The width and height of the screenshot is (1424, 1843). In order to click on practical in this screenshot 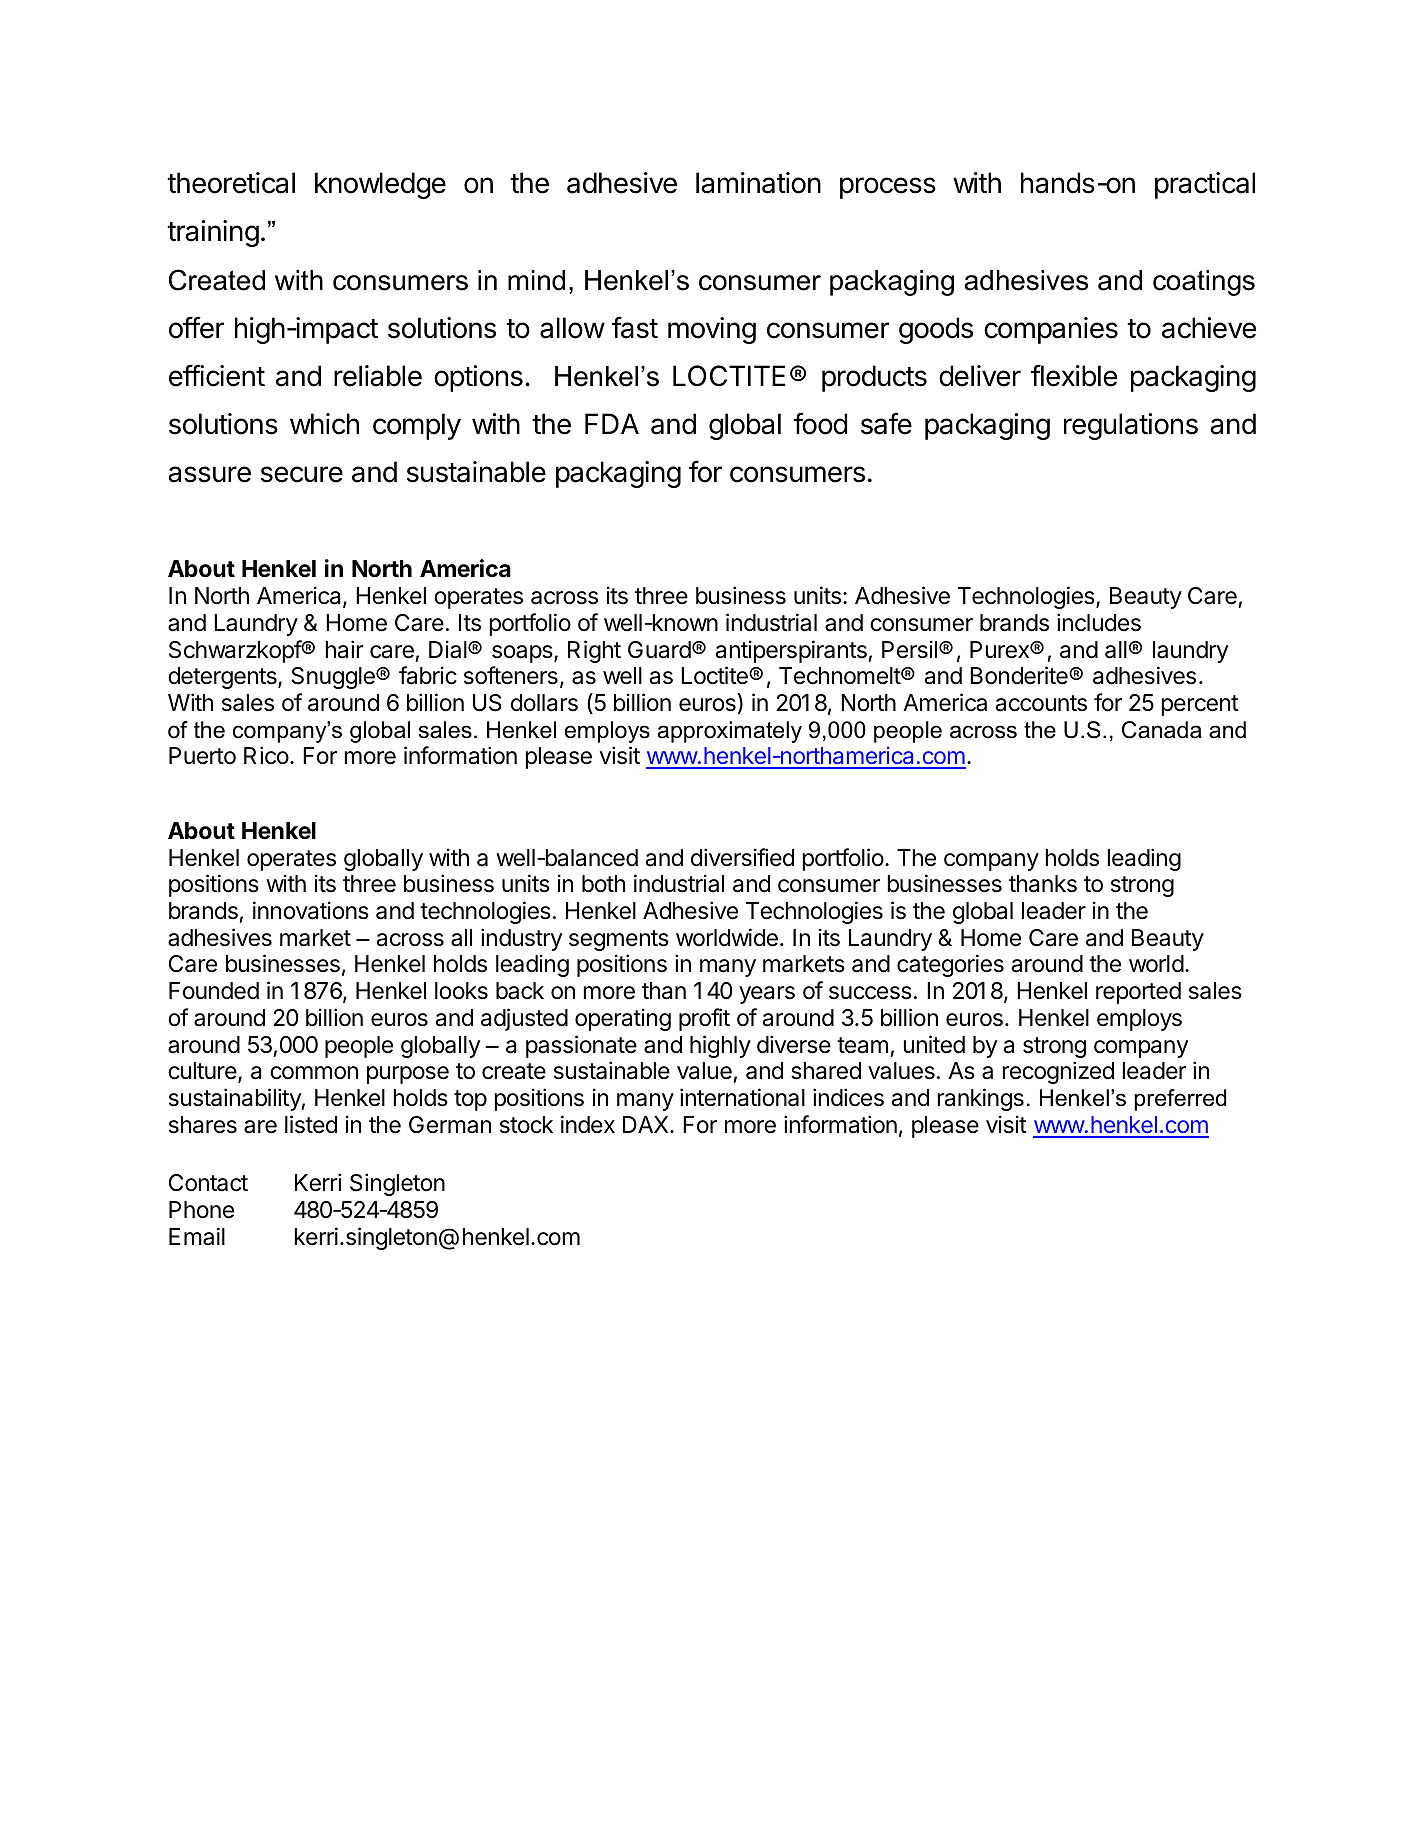, I will do `click(1205, 185)`.
